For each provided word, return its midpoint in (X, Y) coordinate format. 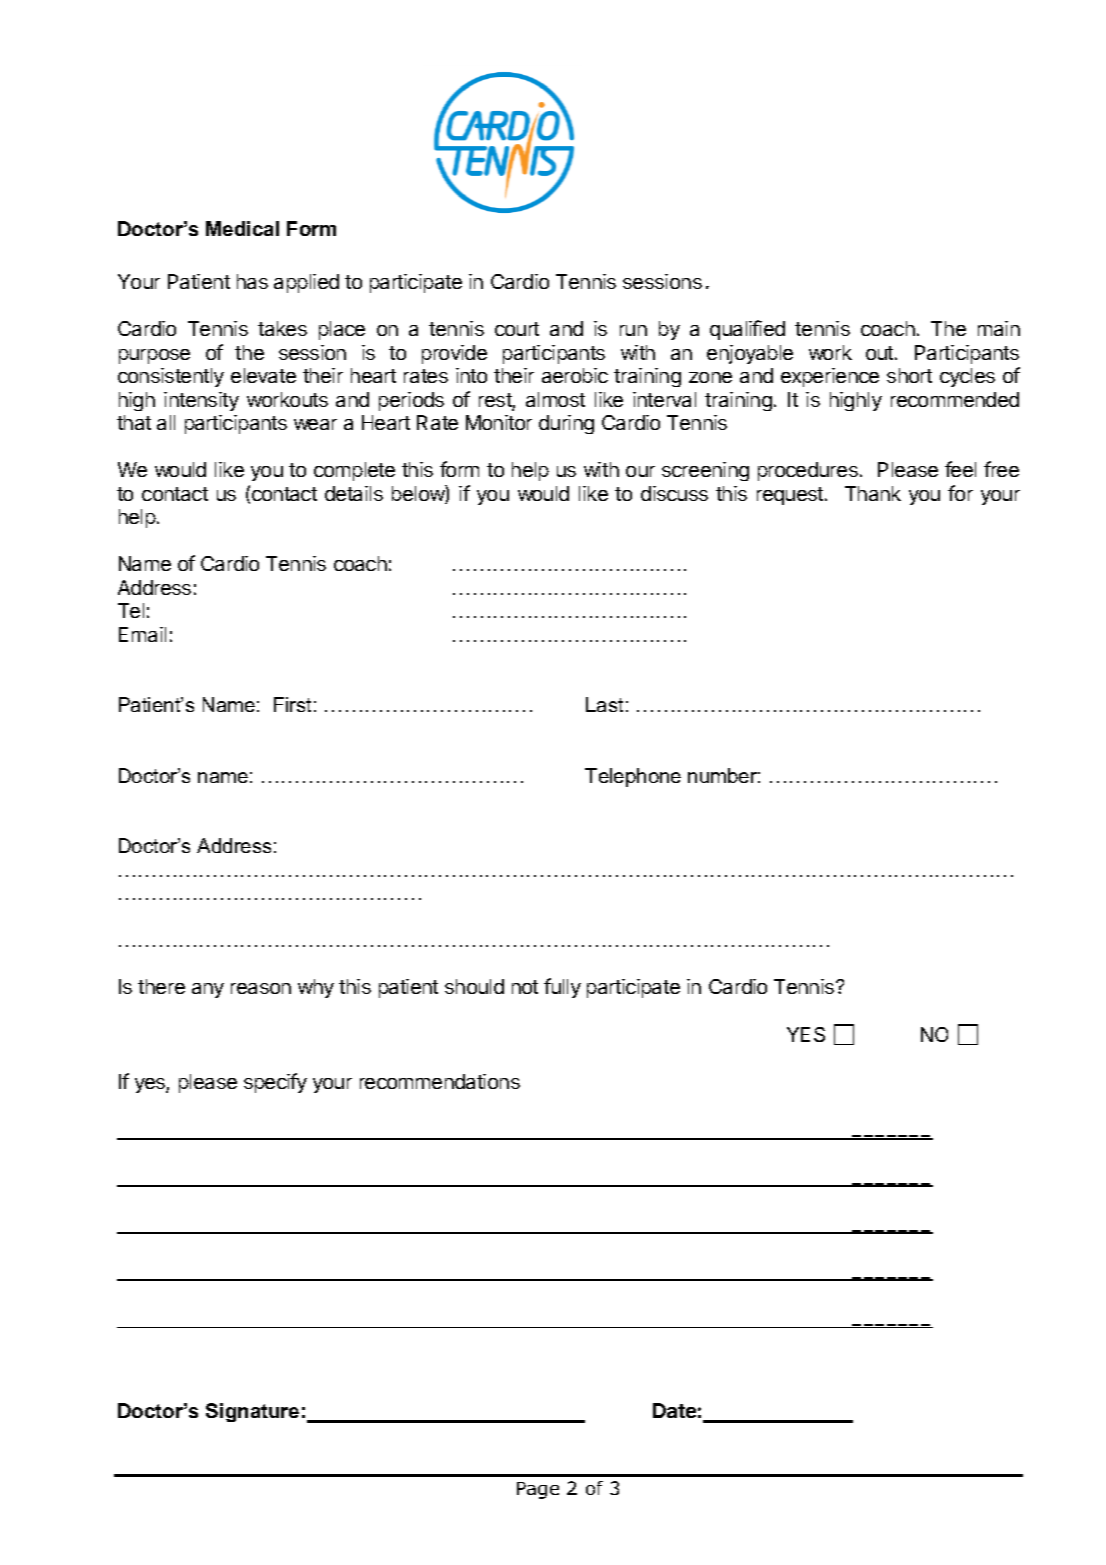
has (252, 281)
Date (674, 1410)
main (999, 328)
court (517, 329)
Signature (252, 1412)
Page (538, 1490)
